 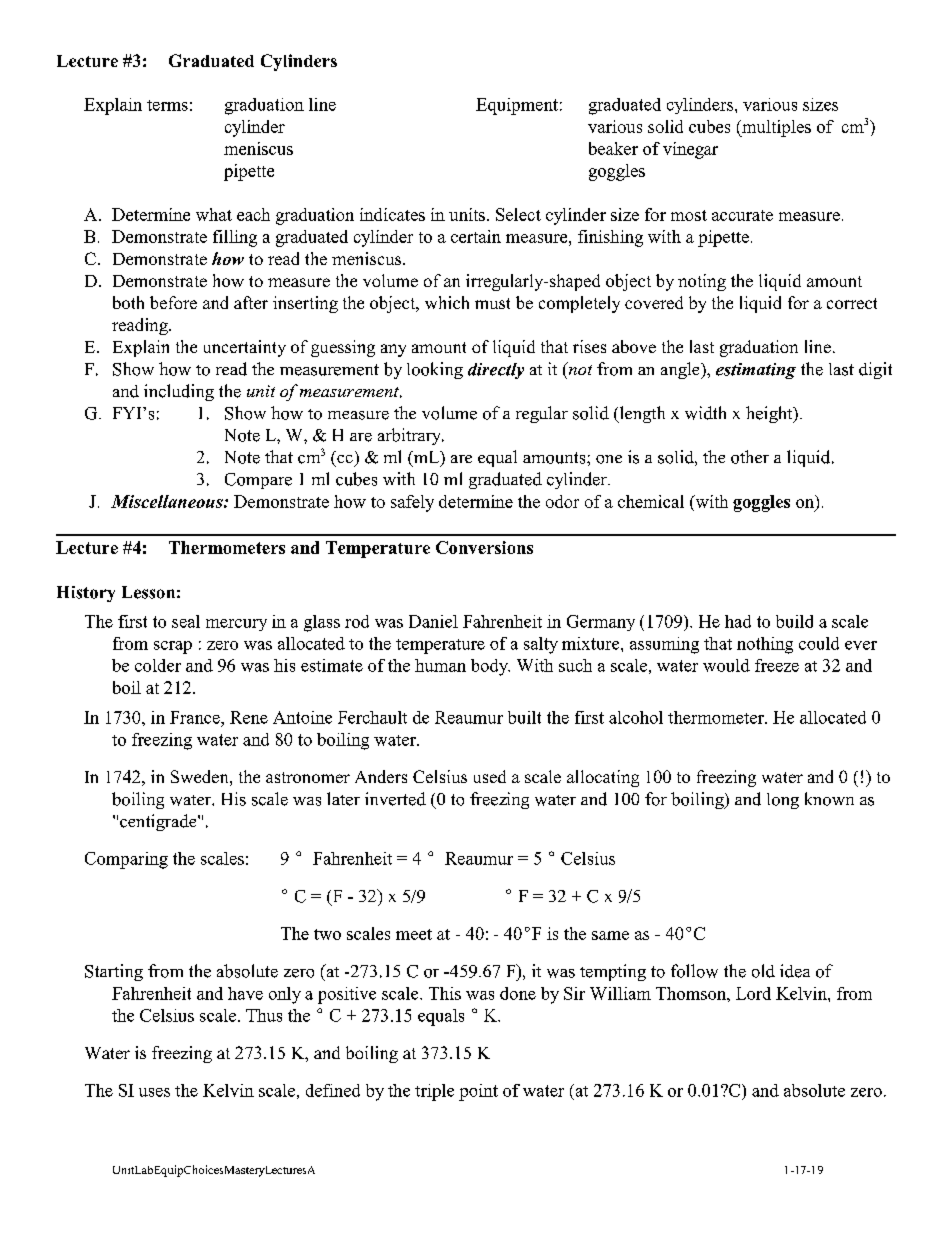 What do you see at coordinates (154, 1092) in the screenshot?
I see `uses` at bounding box center [154, 1092].
